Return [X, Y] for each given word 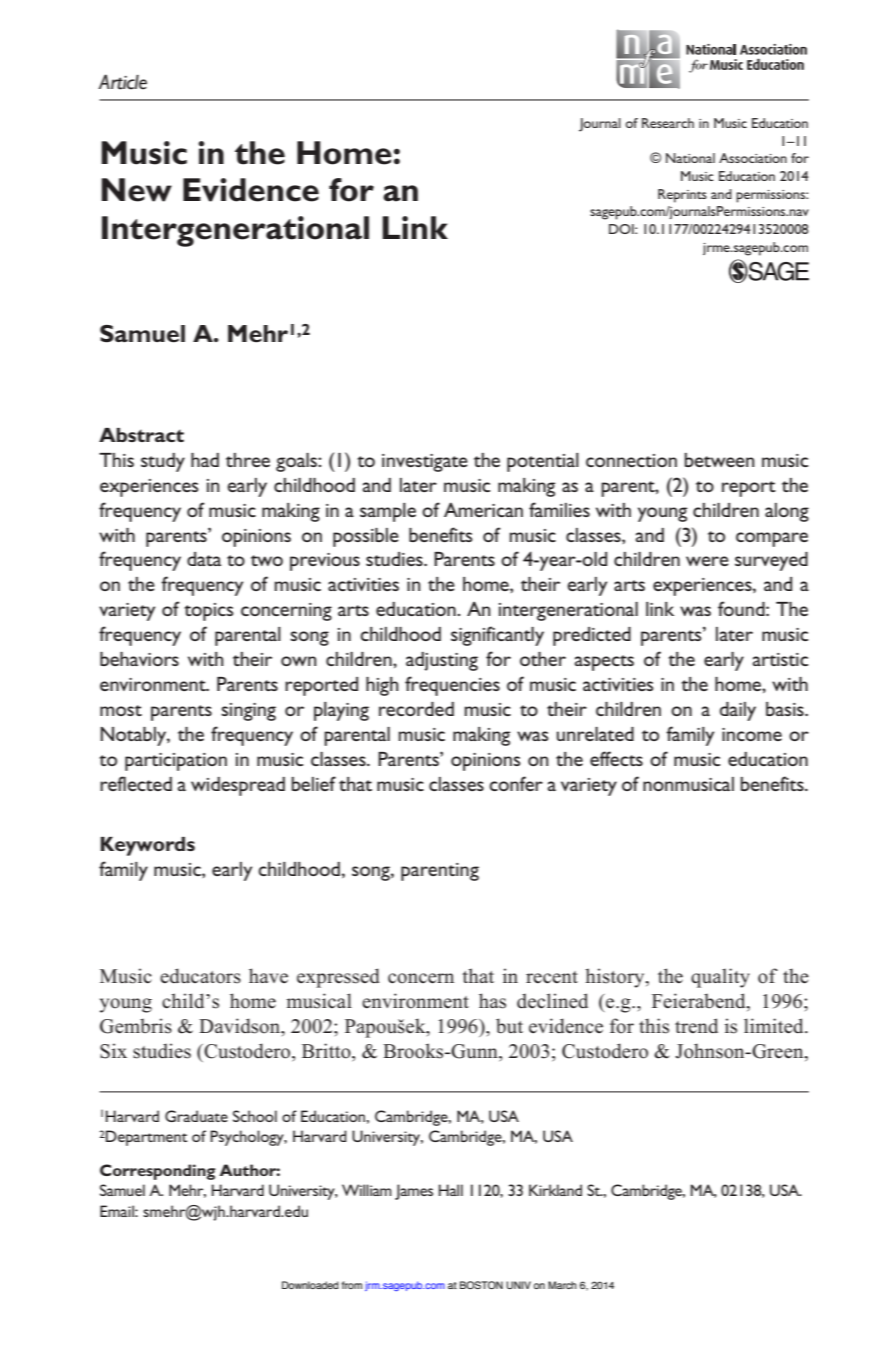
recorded [416, 709]
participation [176, 762]
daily [738, 711]
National [690, 158]
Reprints [682, 196]
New [136, 190]
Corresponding [158, 1172]
